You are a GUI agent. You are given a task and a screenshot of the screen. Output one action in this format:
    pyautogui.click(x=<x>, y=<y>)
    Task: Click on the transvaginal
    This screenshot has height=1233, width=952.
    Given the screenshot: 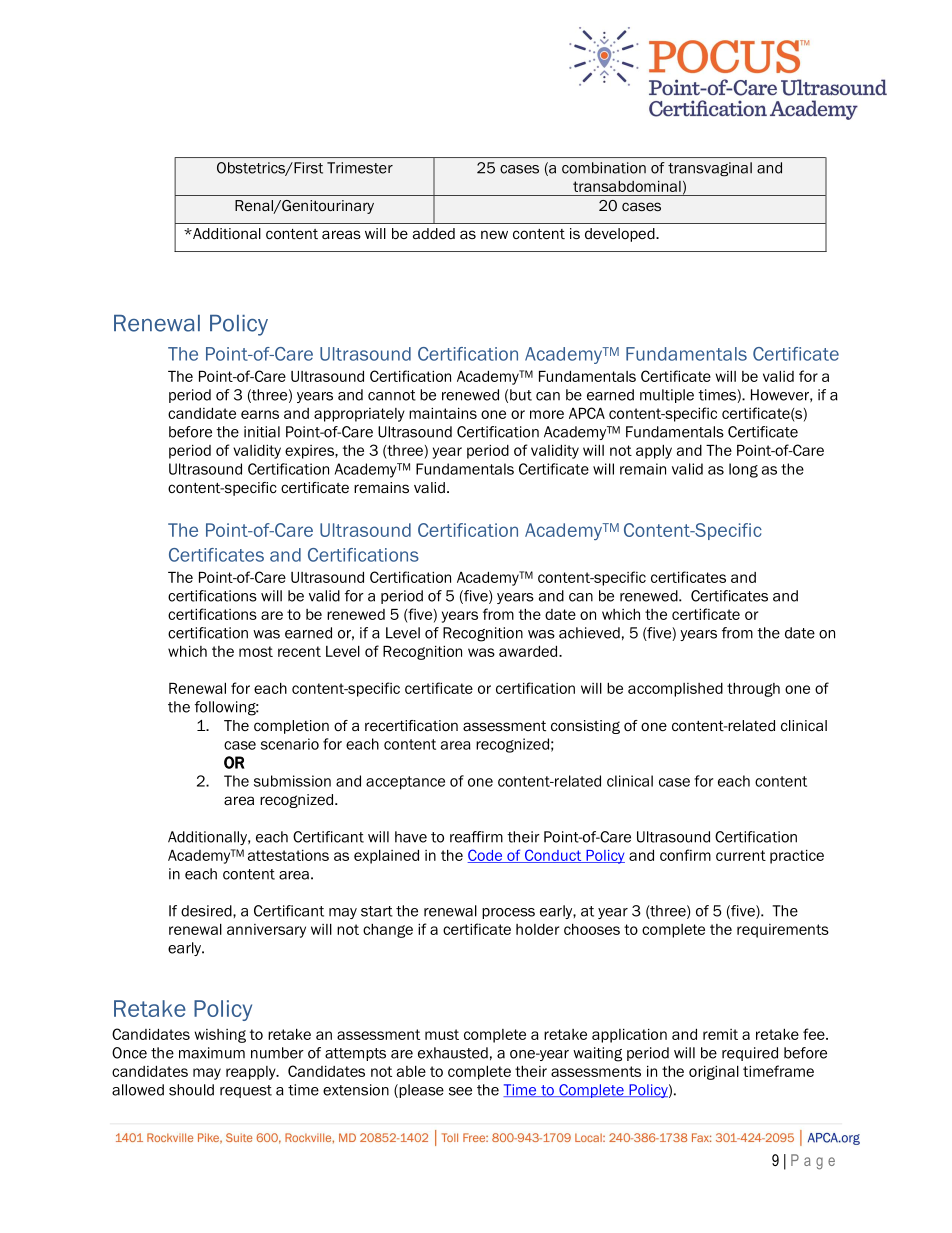 What is the action you would take?
    pyautogui.click(x=710, y=169)
